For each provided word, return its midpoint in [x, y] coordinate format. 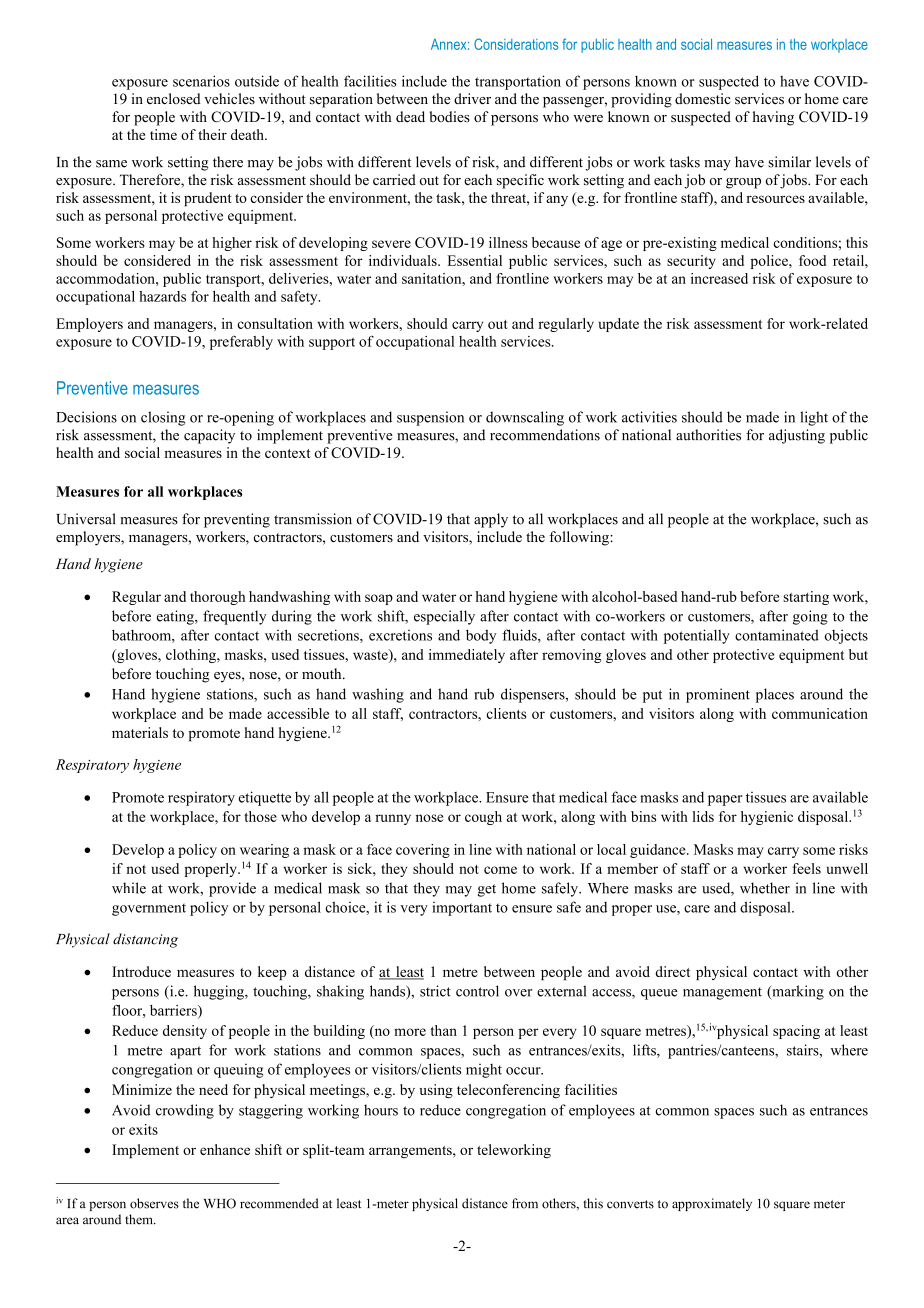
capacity [209, 436]
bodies [449, 116]
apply [491, 520]
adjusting [797, 436]
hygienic [767, 818]
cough [483, 818]
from [525, 1203]
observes [154, 1203]
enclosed [174, 98]
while [129, 888]
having [773, 118]
